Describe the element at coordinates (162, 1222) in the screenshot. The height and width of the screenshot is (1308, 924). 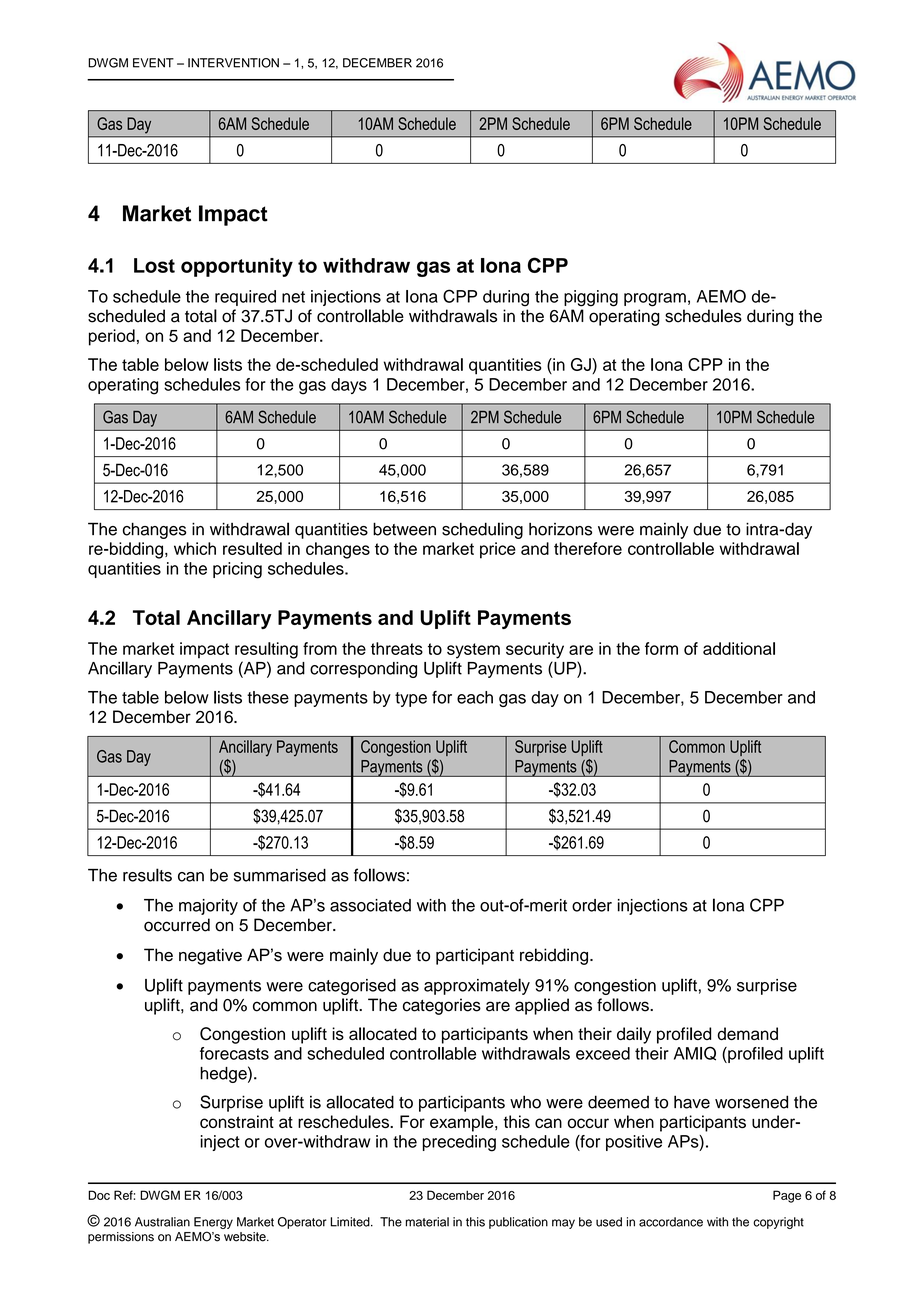
I see `Australian` at that location.
